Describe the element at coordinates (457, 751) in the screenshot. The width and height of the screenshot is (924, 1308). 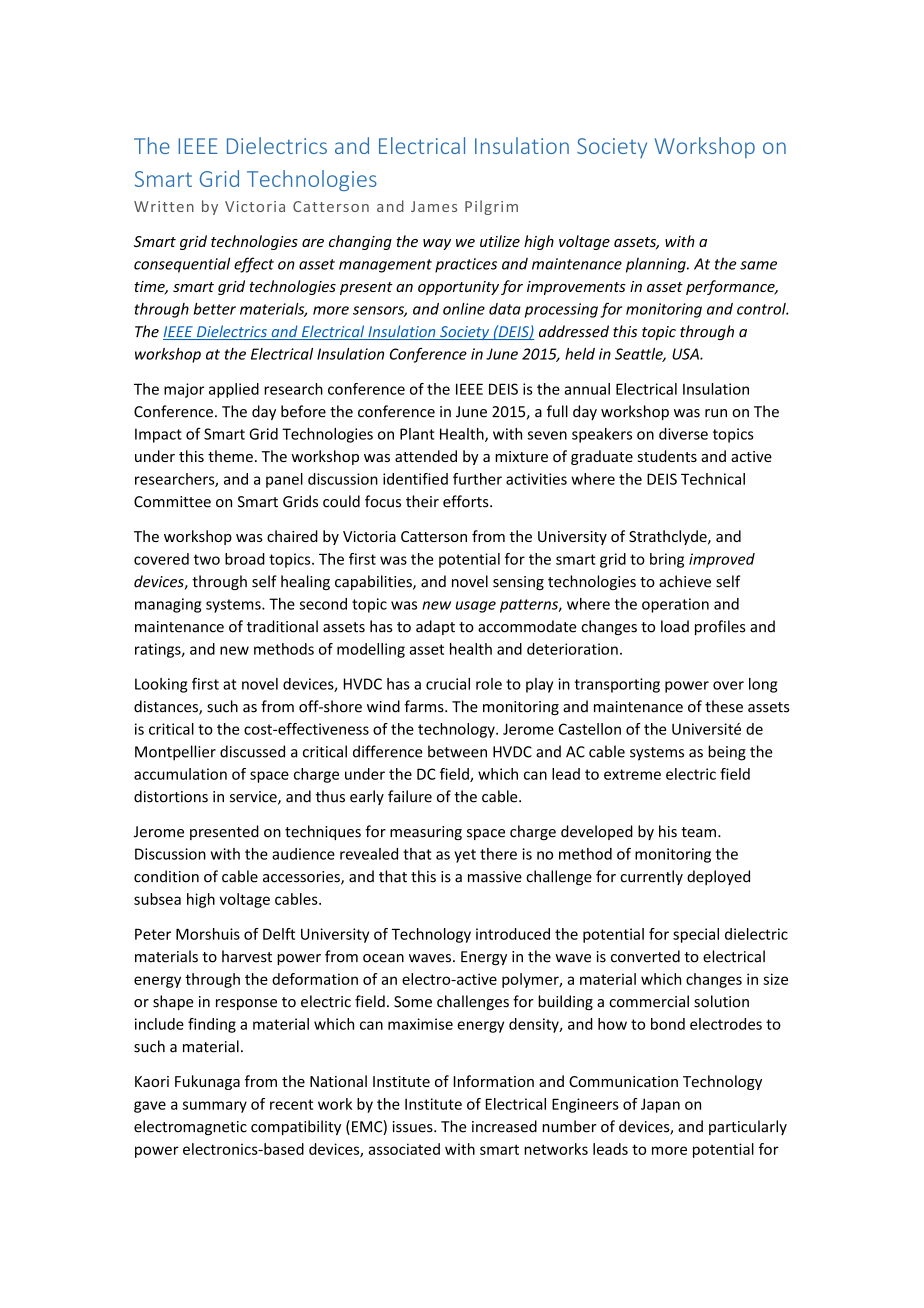
I see `between` at that location.
